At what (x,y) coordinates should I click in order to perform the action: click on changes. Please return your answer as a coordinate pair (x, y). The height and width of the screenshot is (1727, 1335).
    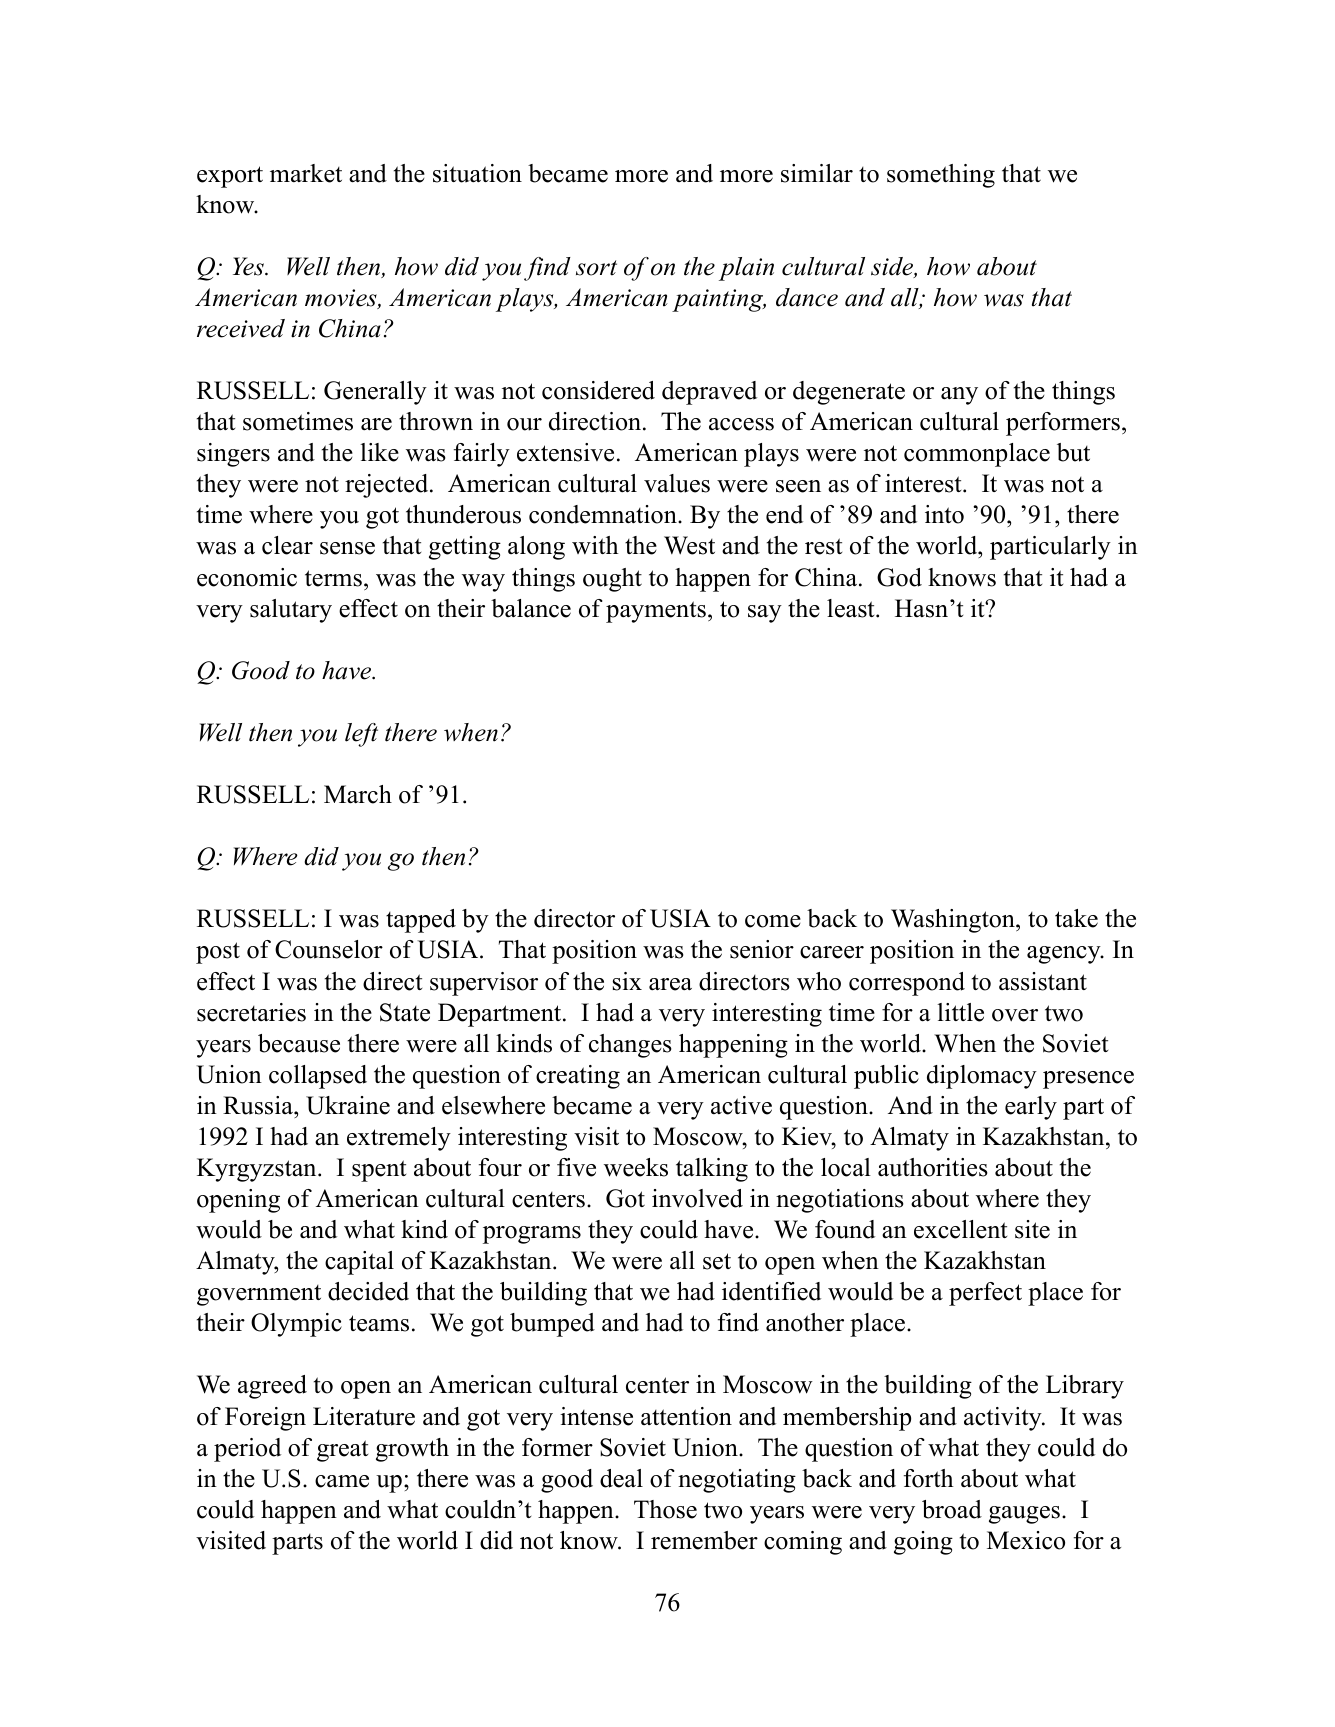
    Looking at the image, I should click on (630, 1046).
